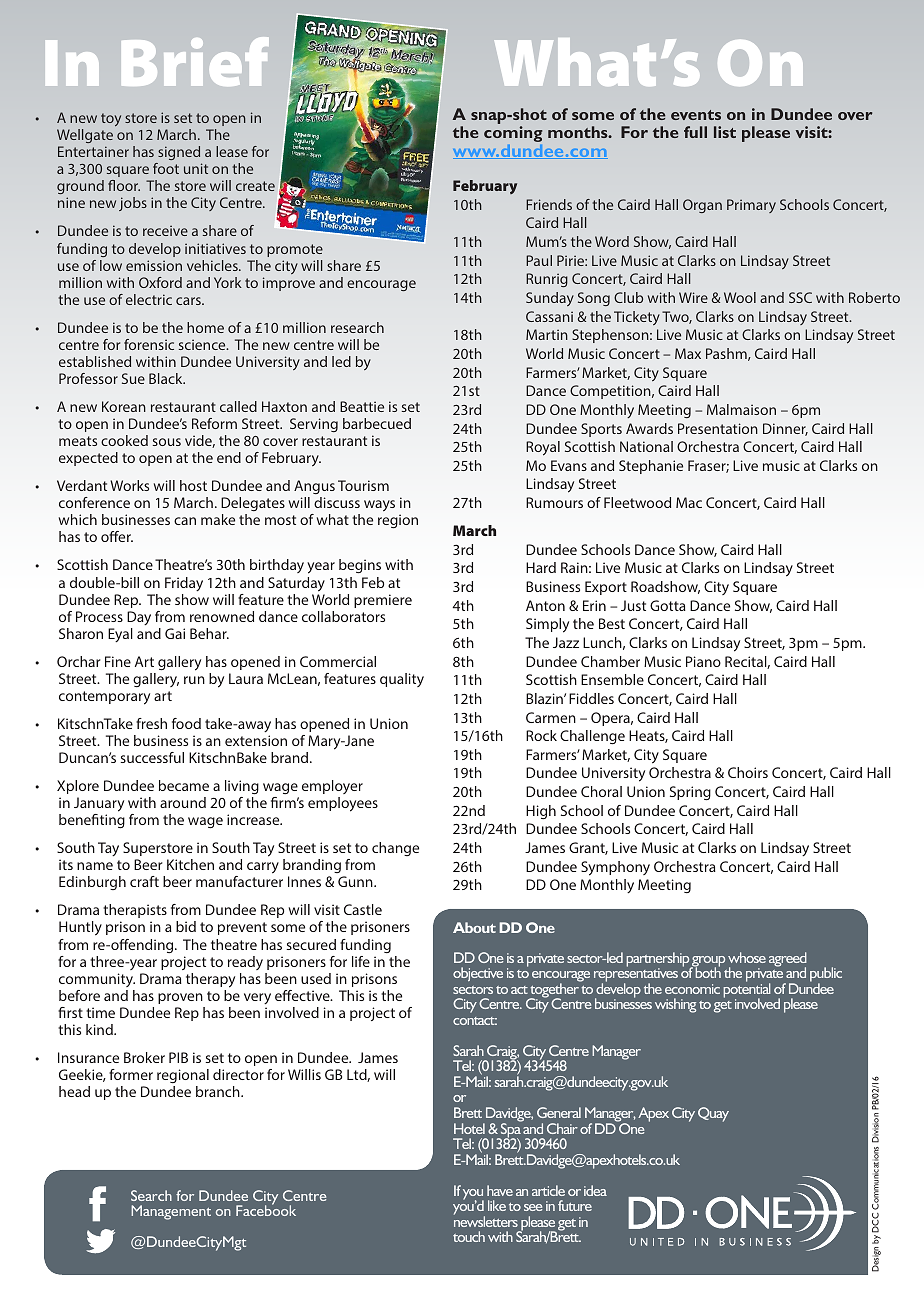 This screenshot has height=1308, width=924. I want to click on Gotta, so click(668, 605).
